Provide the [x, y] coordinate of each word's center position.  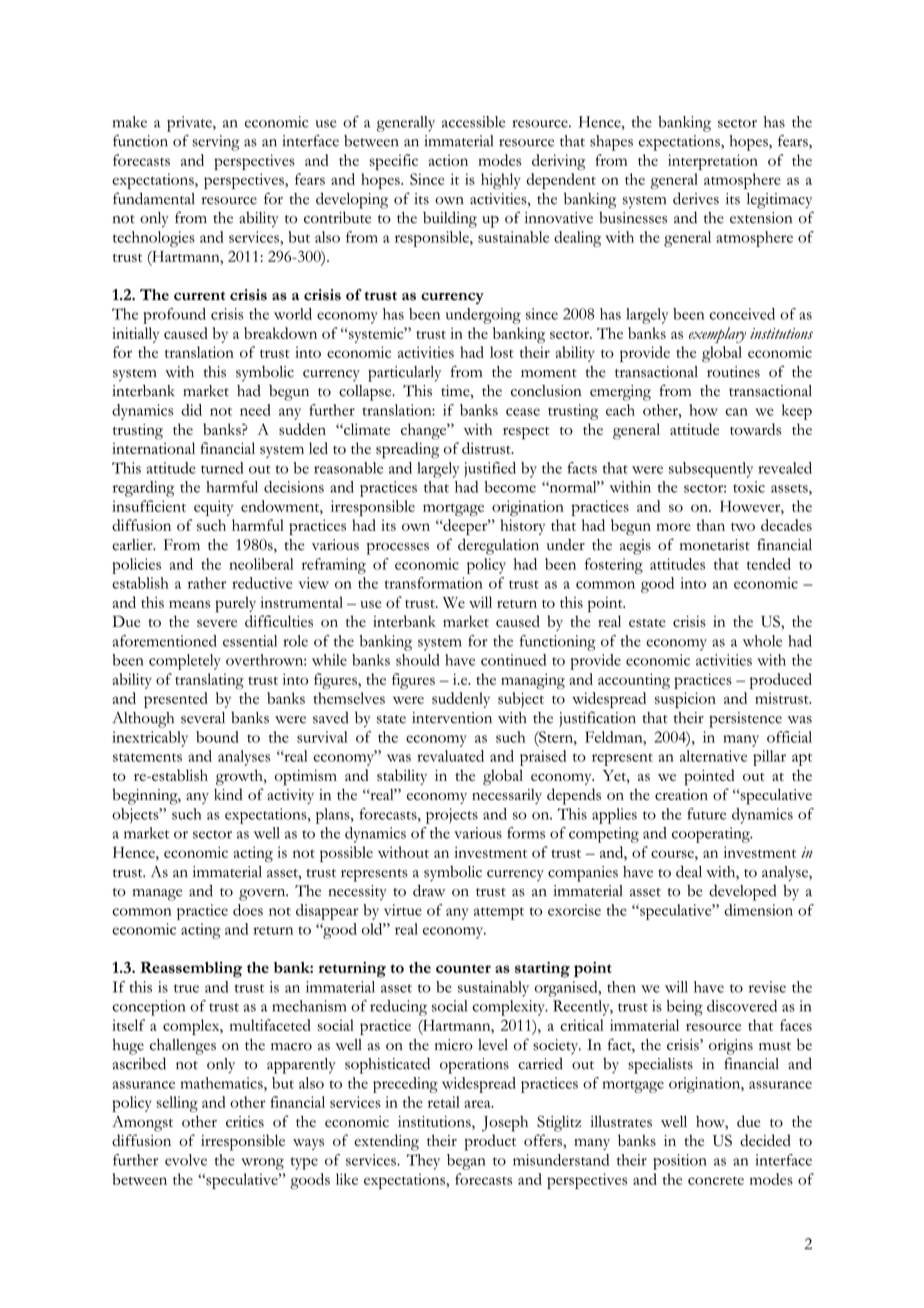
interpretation [713, 162]
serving [216, 143]
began [466, 1162]
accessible [473, 122]
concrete [716, 1180]
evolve [186, 1160]
